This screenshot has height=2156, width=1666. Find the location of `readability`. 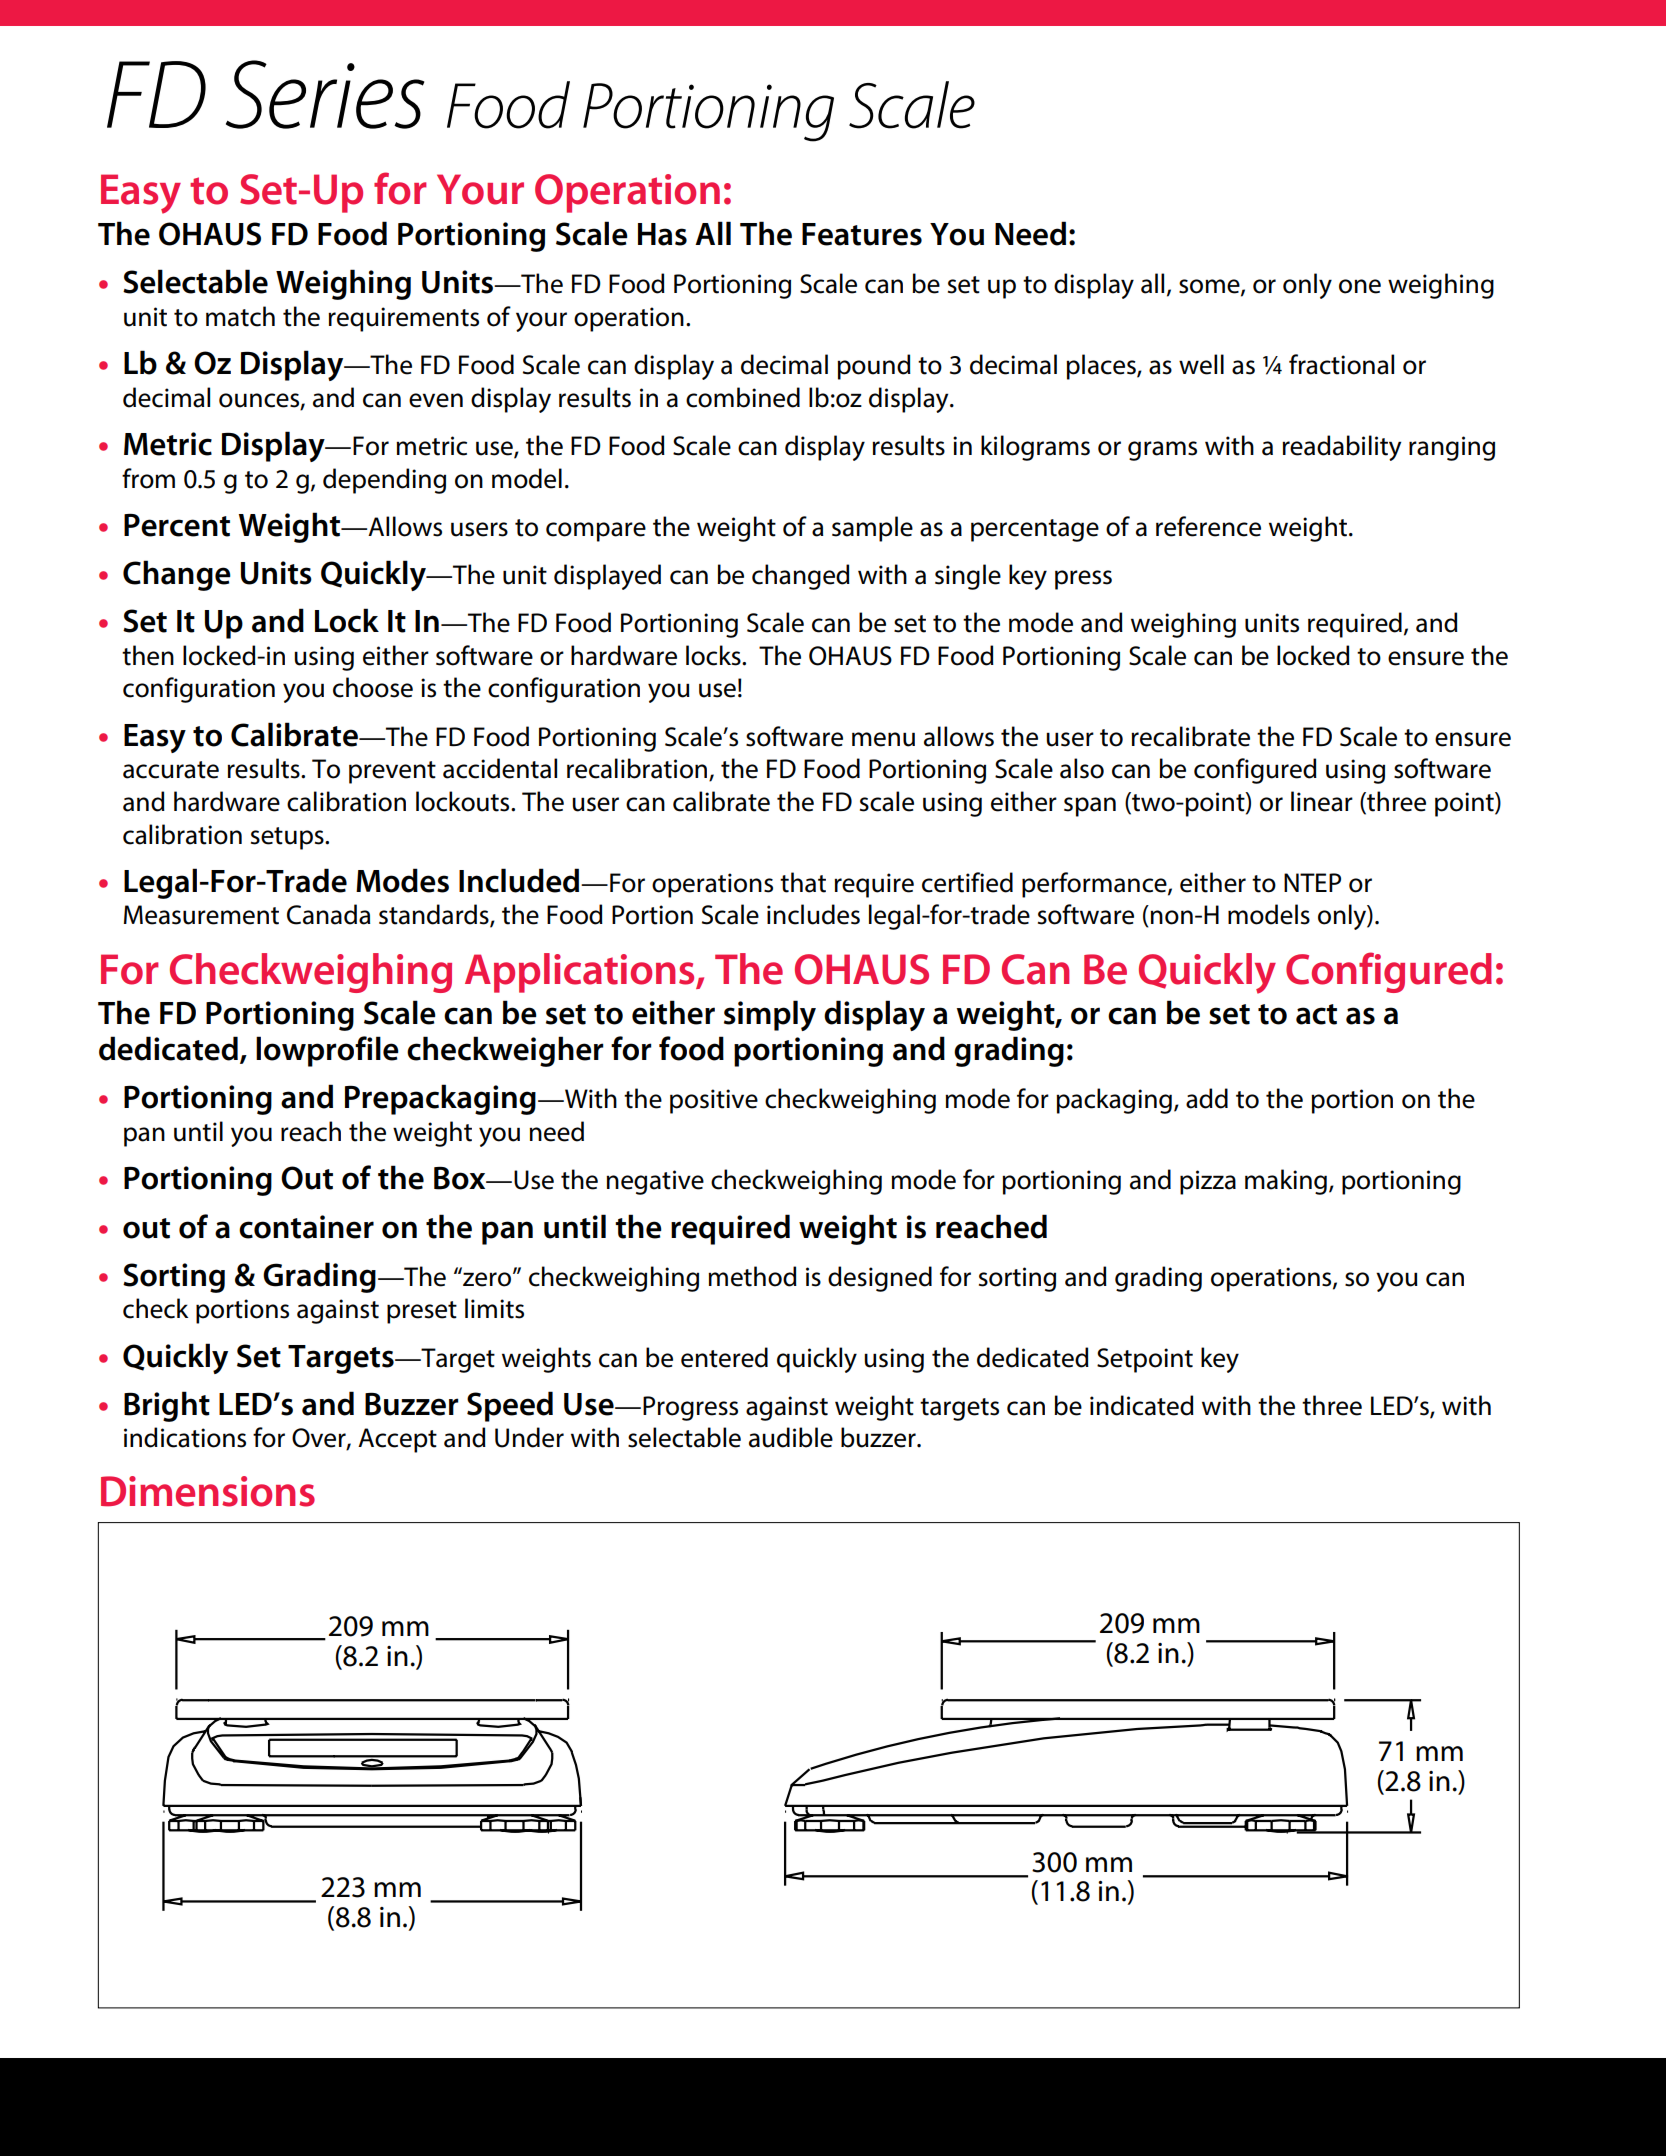

readability is located at coordinates (1341, 448).
